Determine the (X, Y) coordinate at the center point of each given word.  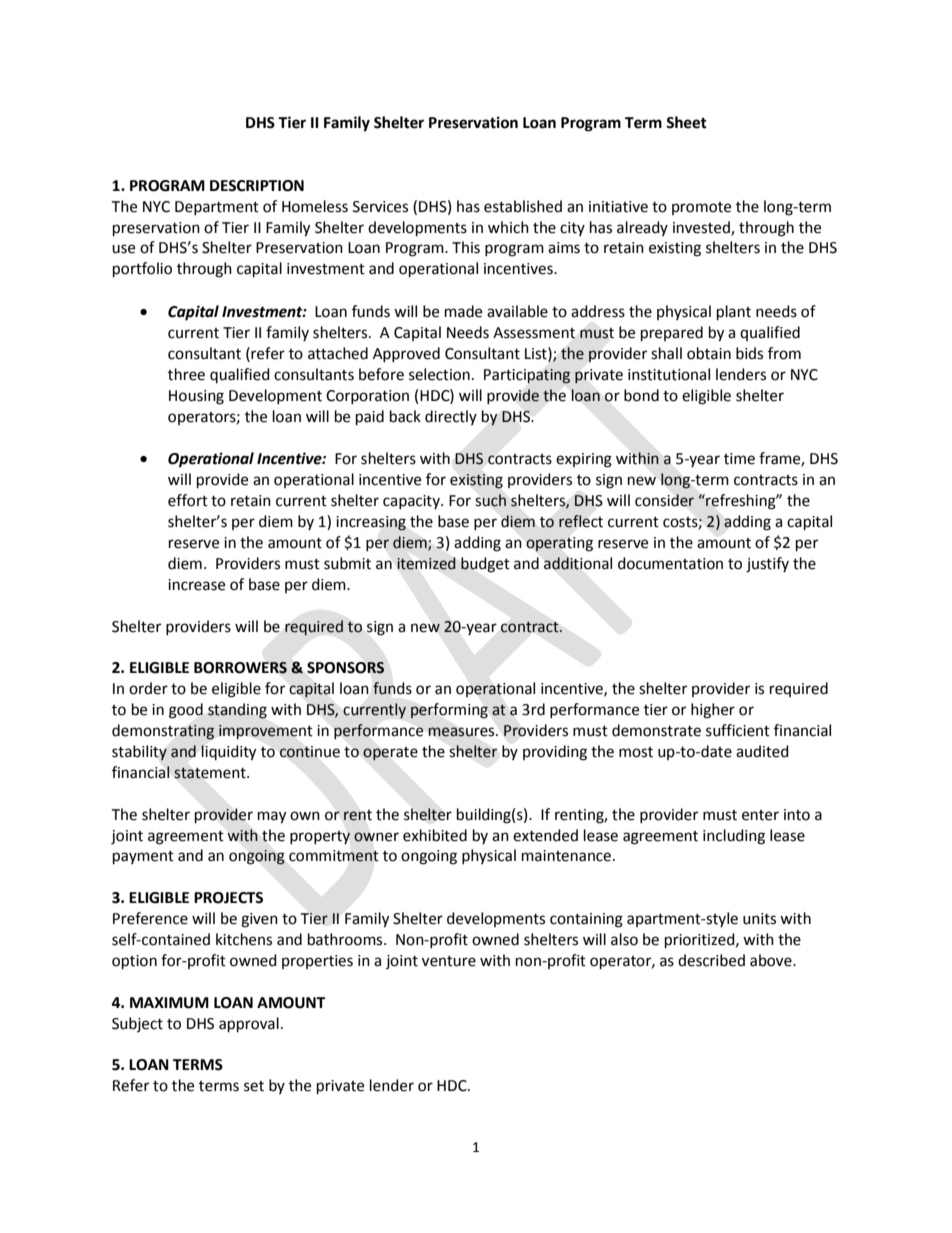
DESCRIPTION (257, 186)
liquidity (228, 753)
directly (451, 417)
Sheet (686, 122)
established (523, 206)
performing (449, 711)
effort (188, 500)
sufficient (738, 730)
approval (249, 1025)
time (739, 459)
